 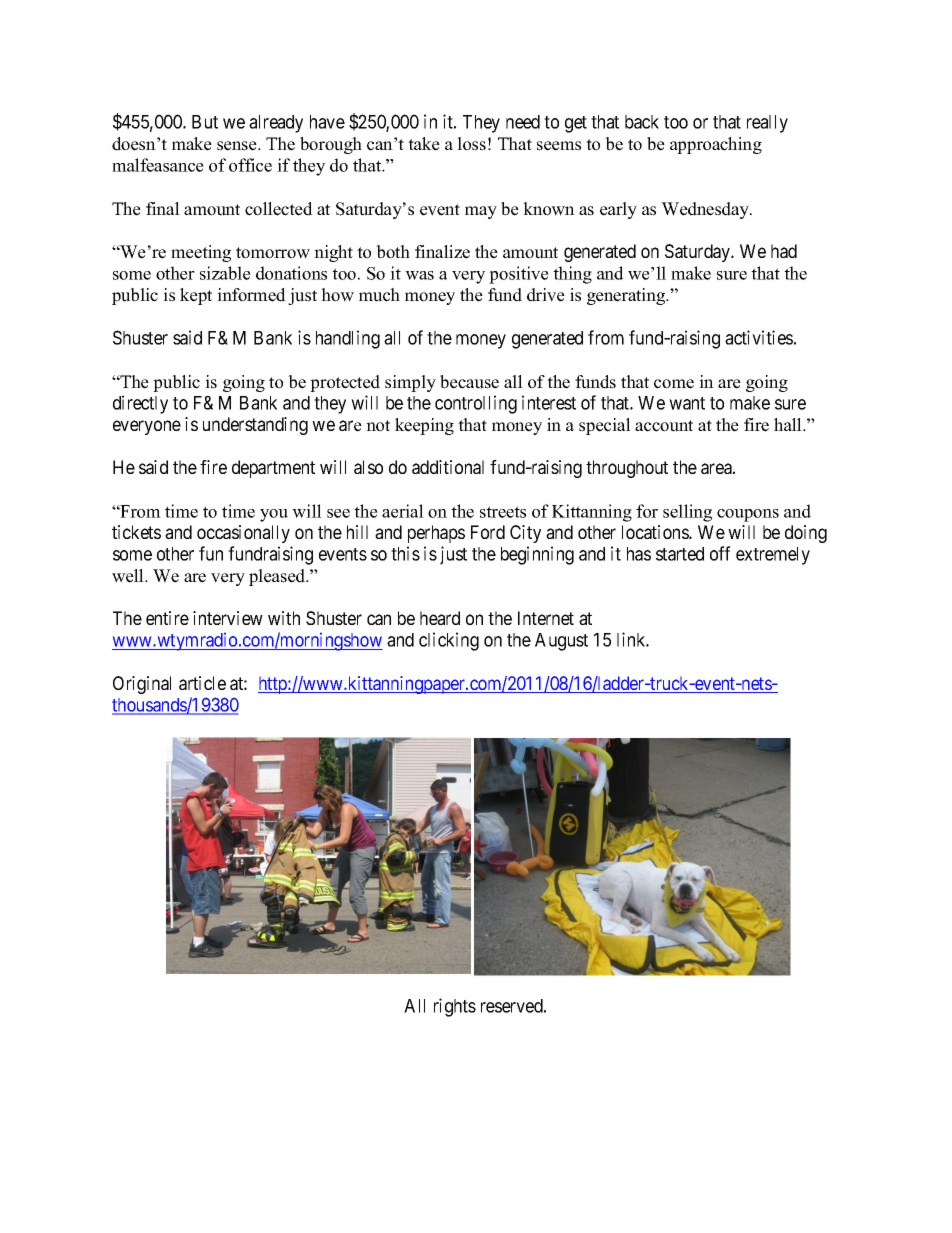 What do you see at coordinates (202, 683) in the screenshot?
I see `article` at bounding box center [202, 683].
